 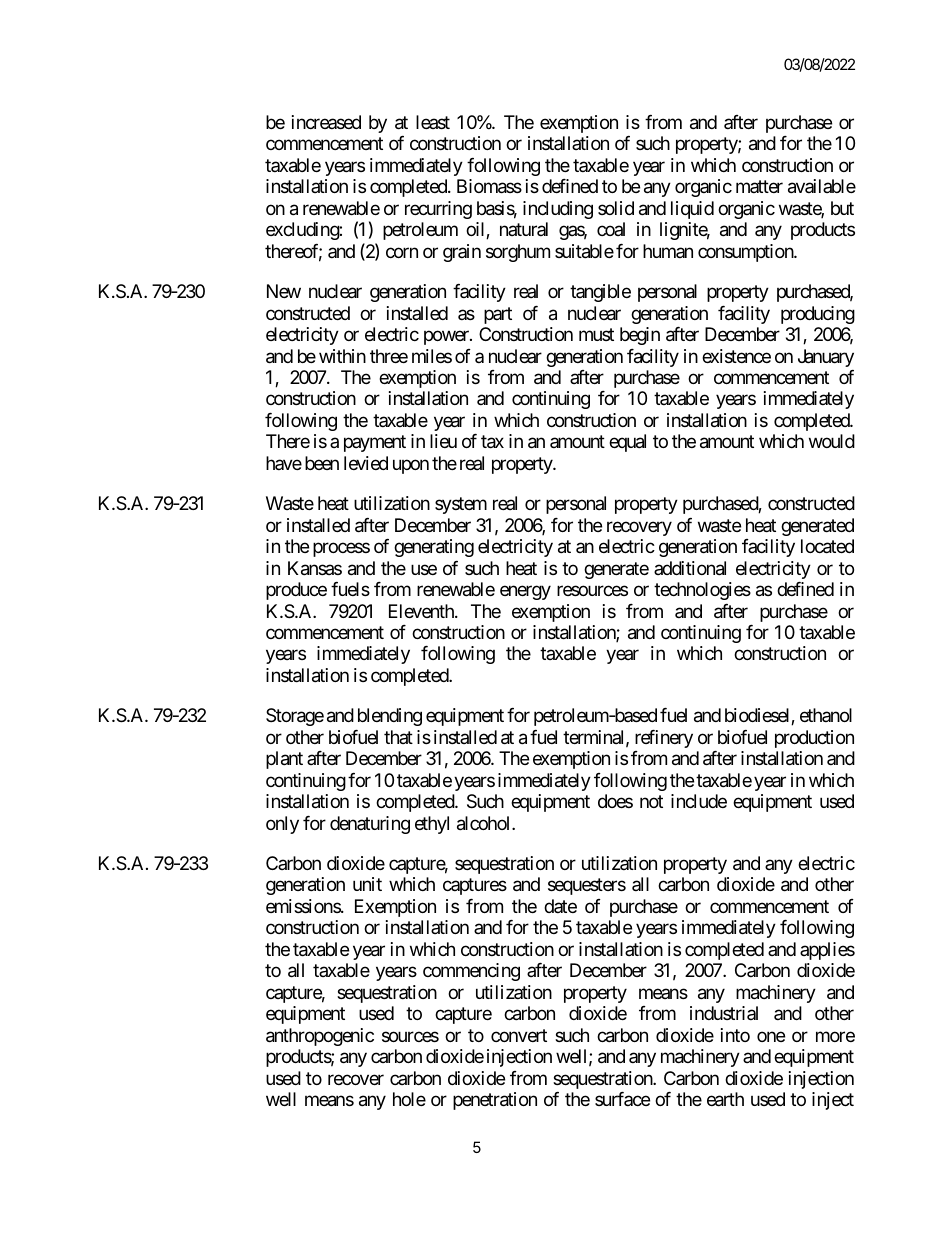 I want to click on existence, so click(x=736, y=356).
